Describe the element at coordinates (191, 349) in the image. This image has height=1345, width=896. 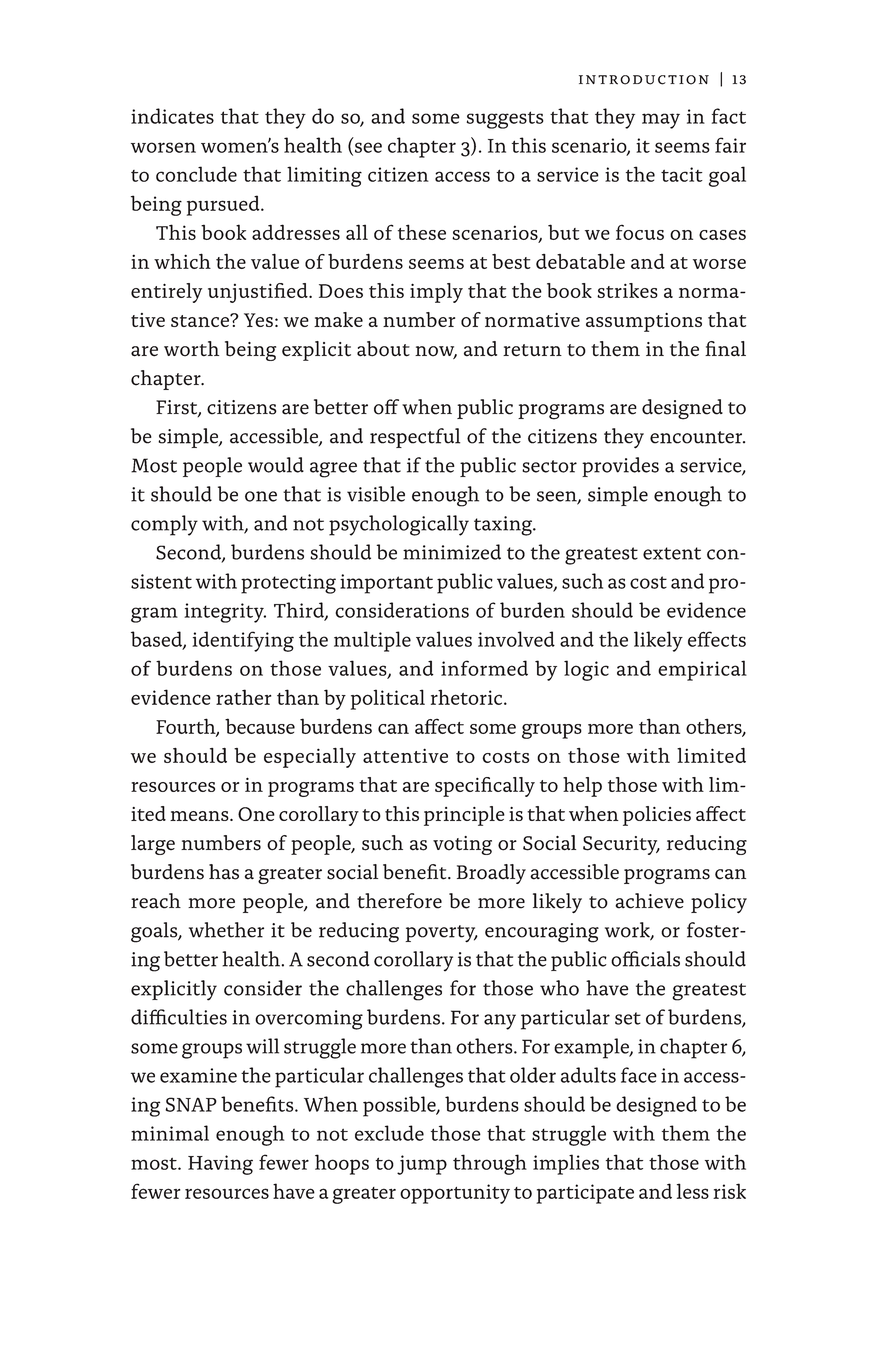
I see `worth` at that location.
